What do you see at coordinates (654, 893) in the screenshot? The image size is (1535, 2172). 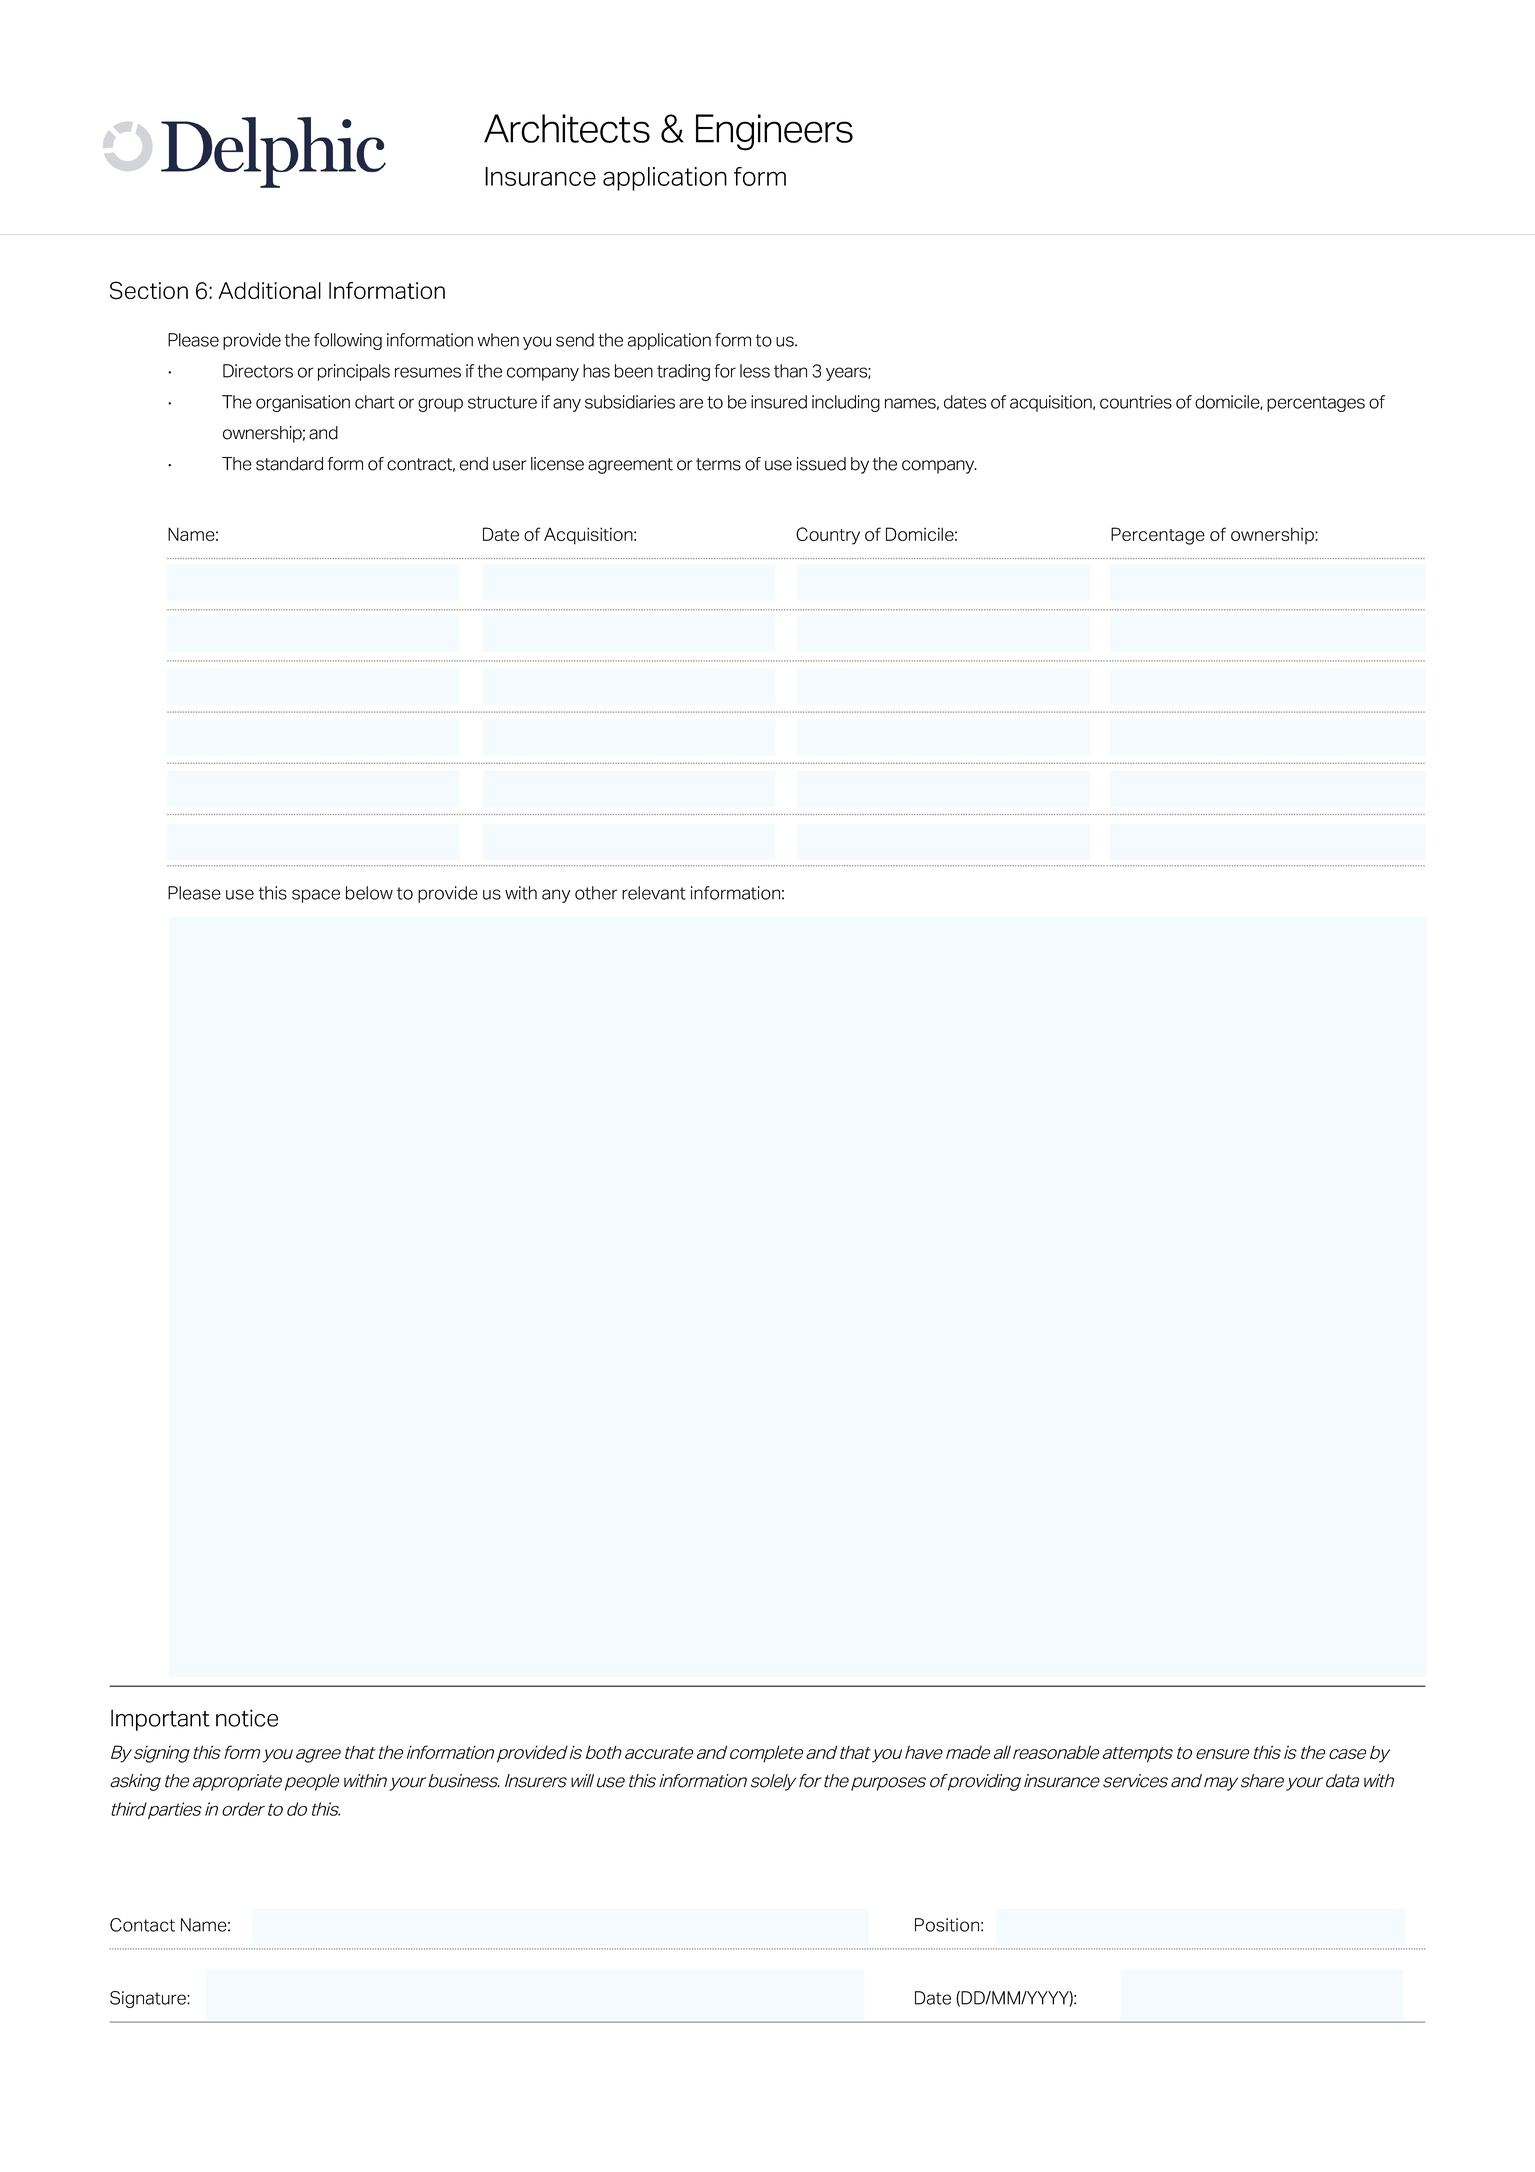 I see `relevant` at bounding box center [654, 893].
